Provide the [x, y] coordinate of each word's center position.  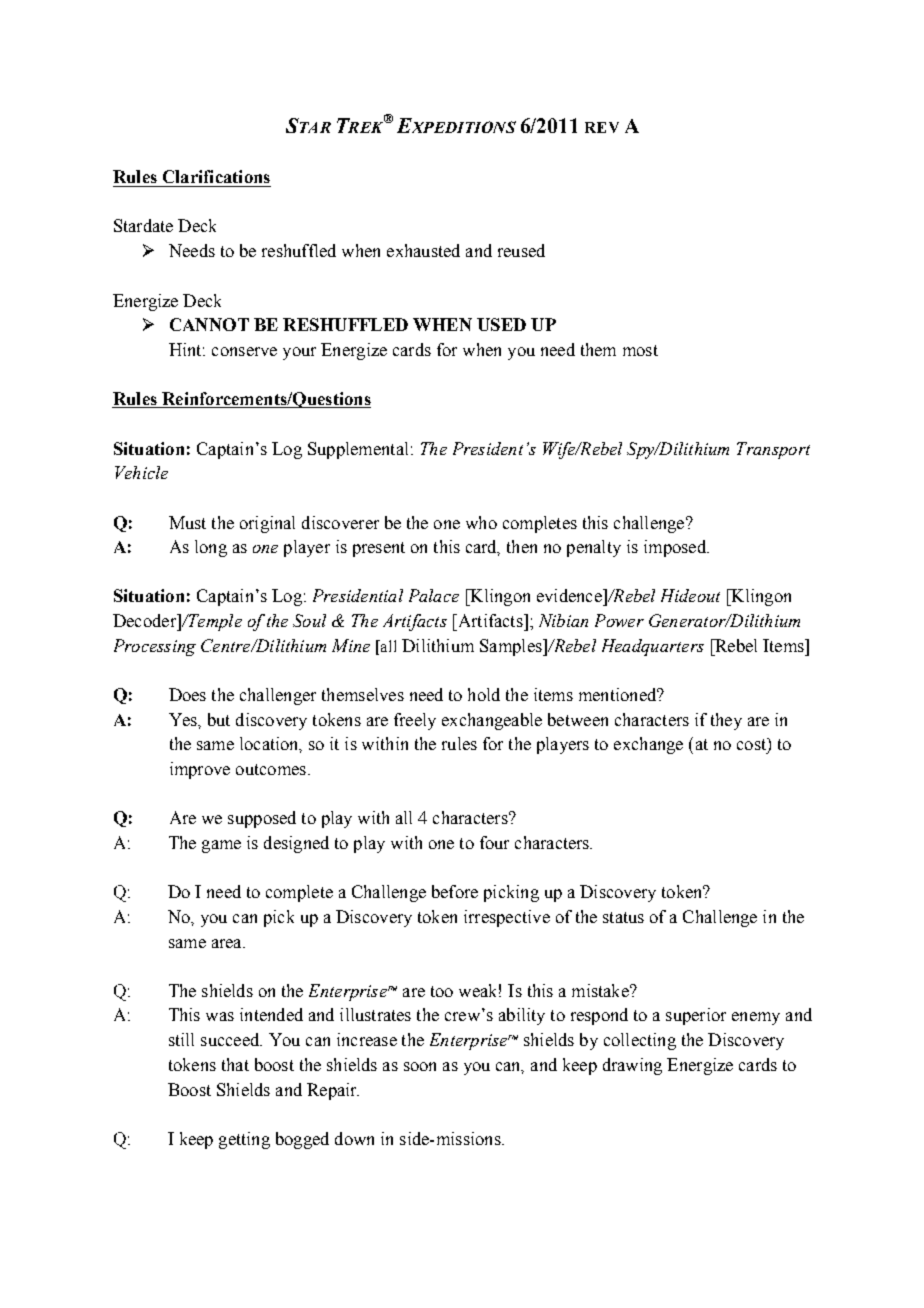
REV [602, 127]
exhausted [423, 250]
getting [244, 1140]
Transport [773, 450]
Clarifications [216, 176]
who [481, 522]
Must [187, 522]
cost [752, 744]
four [494, 842]
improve [200, 770]
